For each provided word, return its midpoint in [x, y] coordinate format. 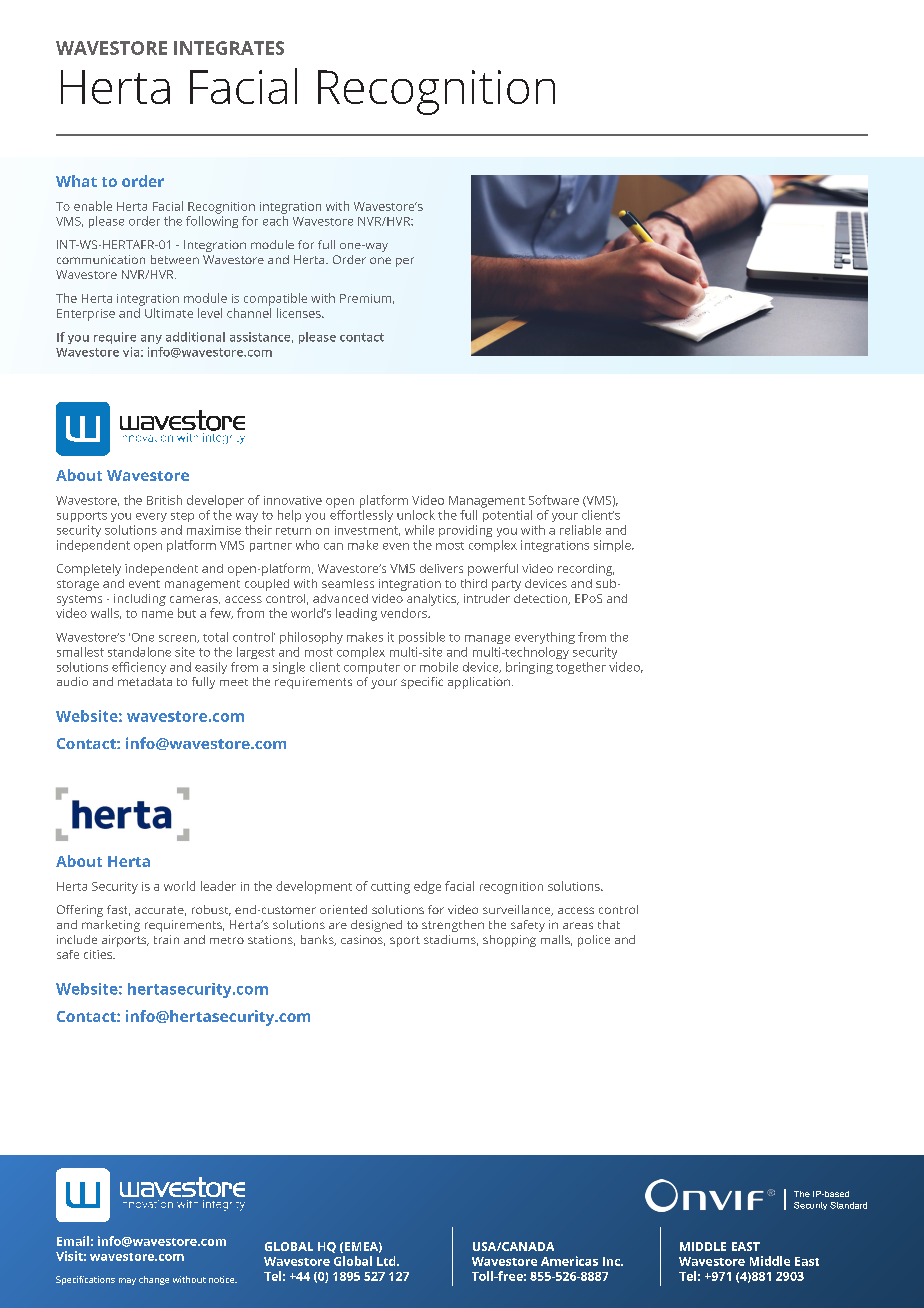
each [275, 221]
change [154, 1280]
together [581, 668]
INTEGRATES [229, 48]
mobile [439, 667]
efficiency [139, 668]
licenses [300, 313]
